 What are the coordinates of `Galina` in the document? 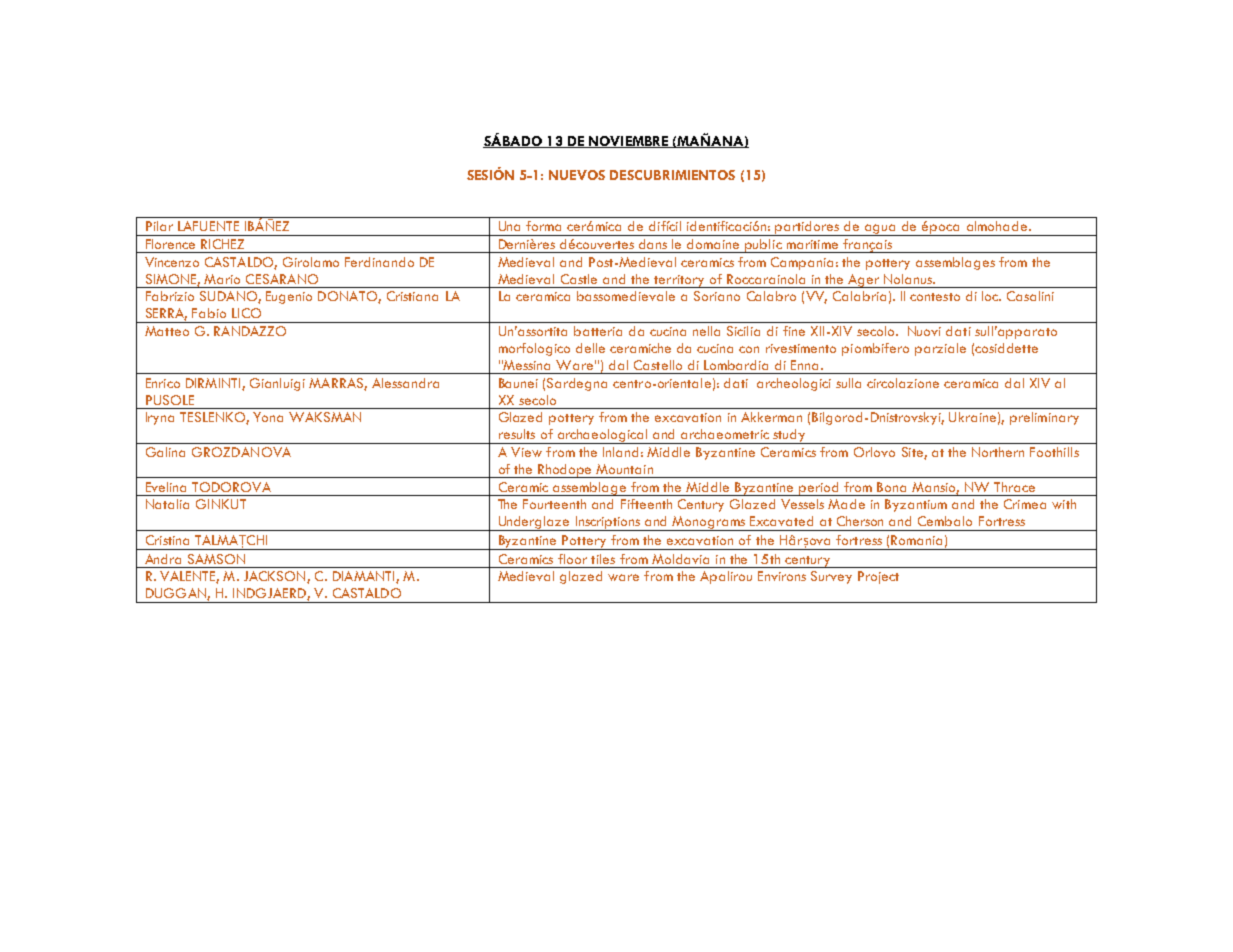 It's located at (165, 452).
